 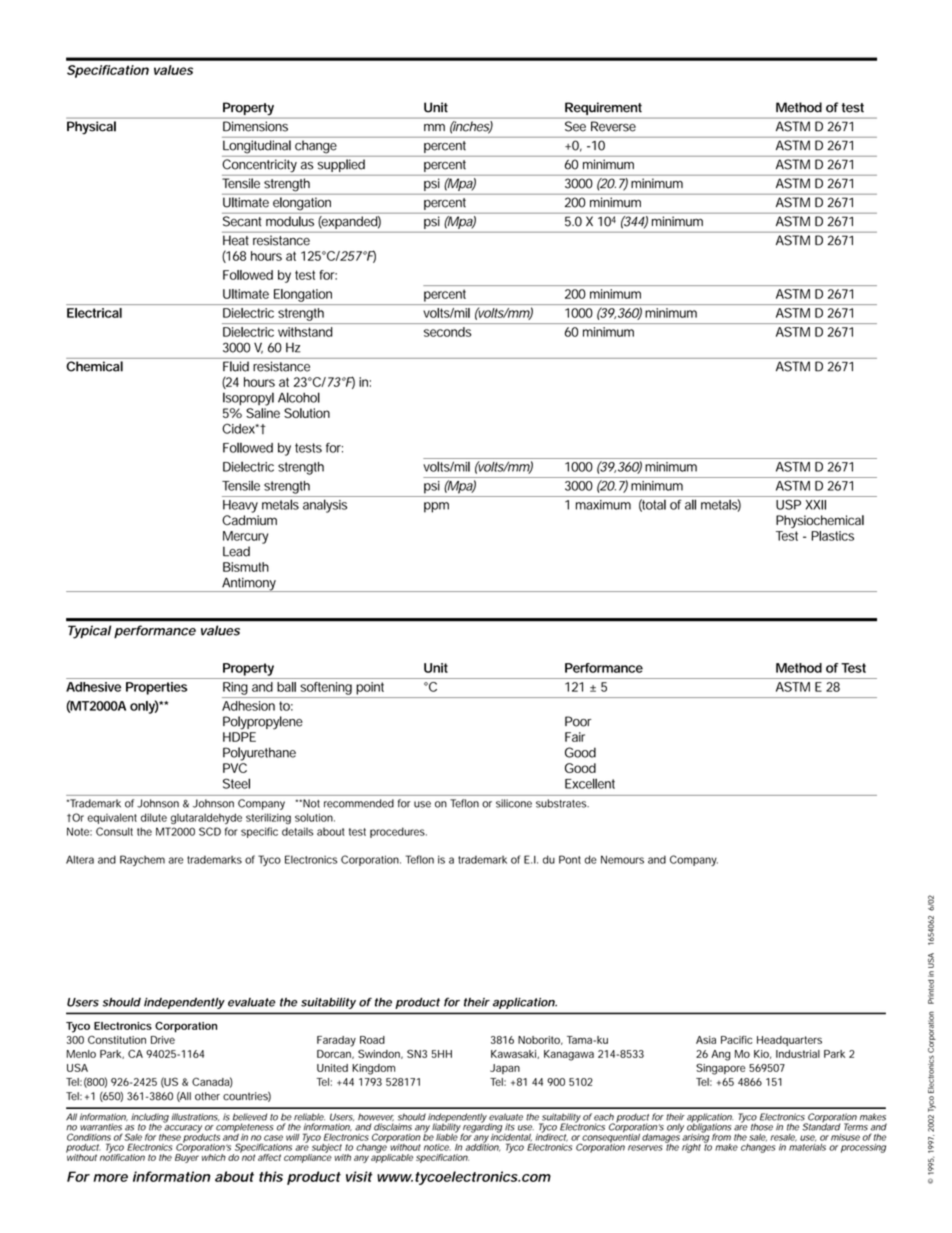 What do you see at coordinates (578, 721) in the screenshot?
I see `Poor` at bounding box center [578, 721].
